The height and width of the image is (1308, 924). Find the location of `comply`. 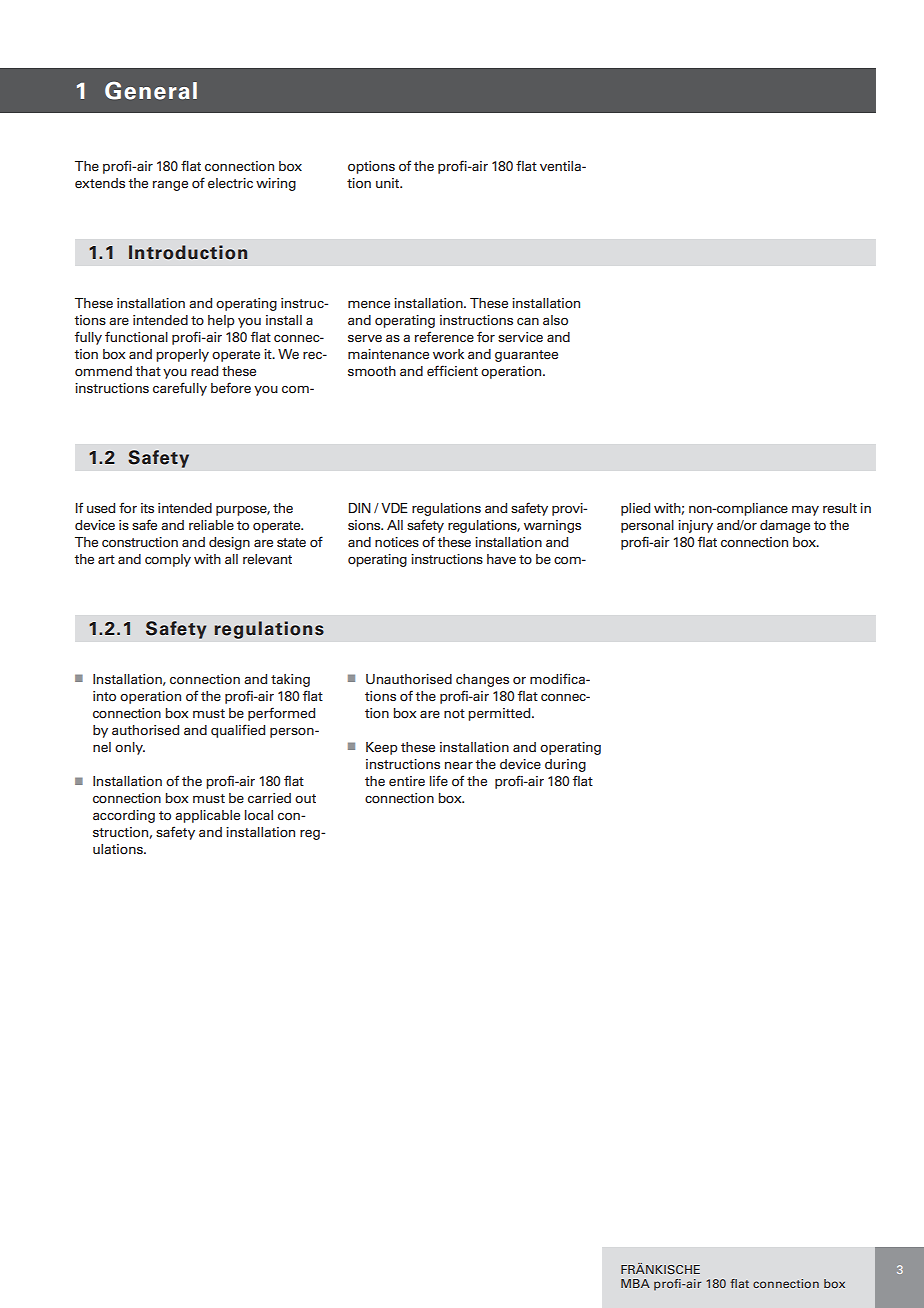

comply is located at coordinates (168, 560).
